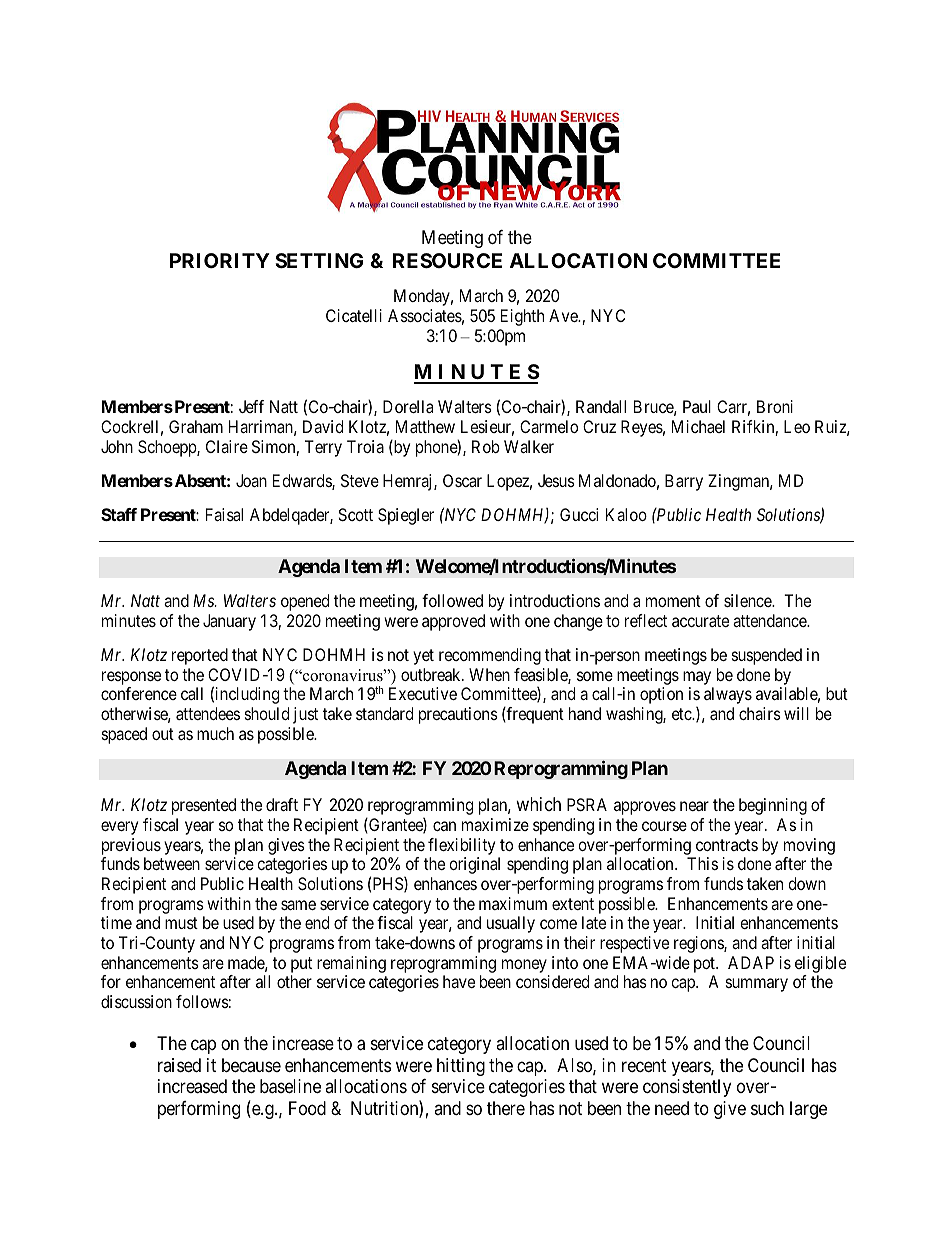  What do you see at coordinates (728, 695) in the screenshot?
I see `always` at bounding box center [728, 695].
